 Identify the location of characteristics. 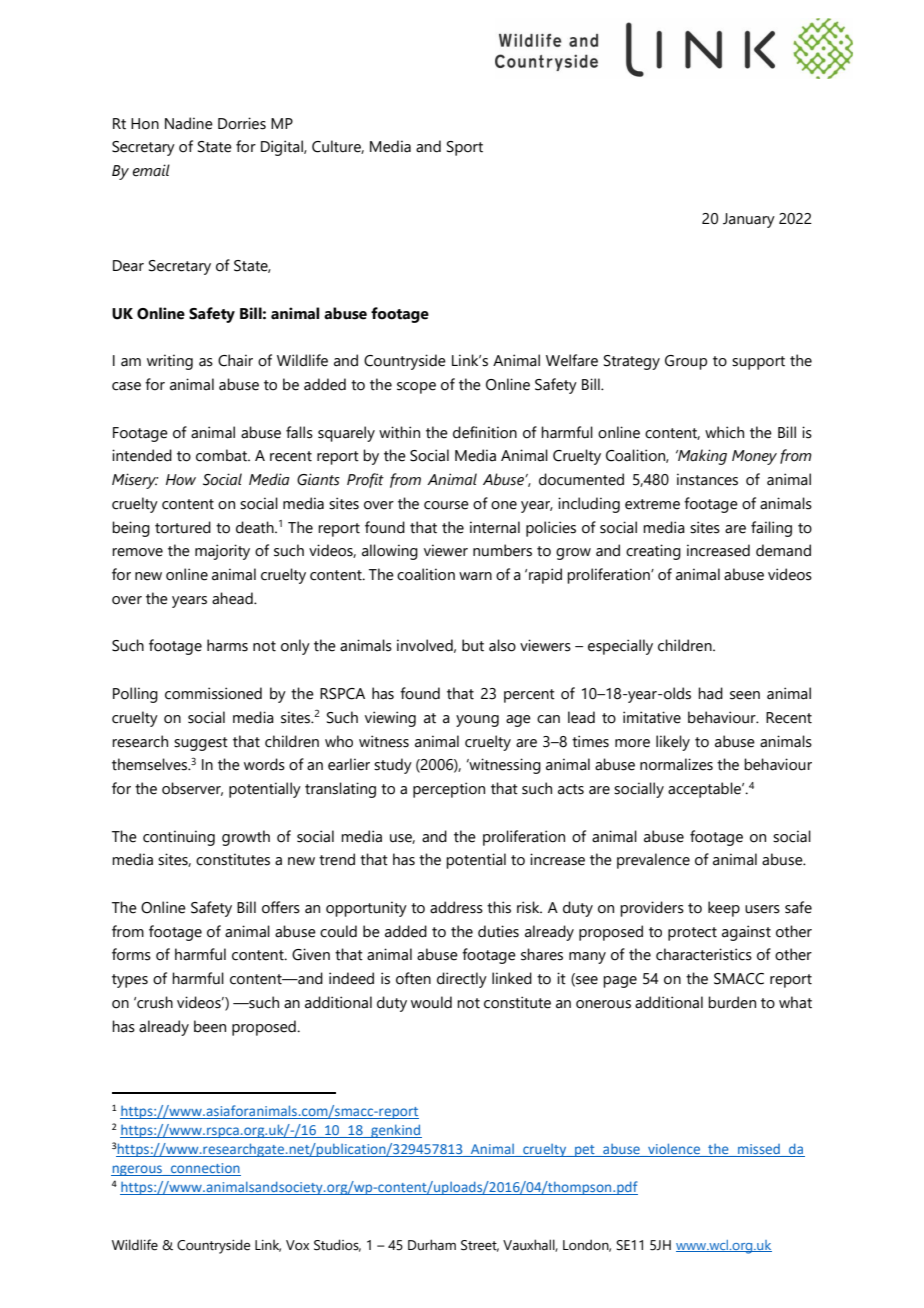
(704, 954).
